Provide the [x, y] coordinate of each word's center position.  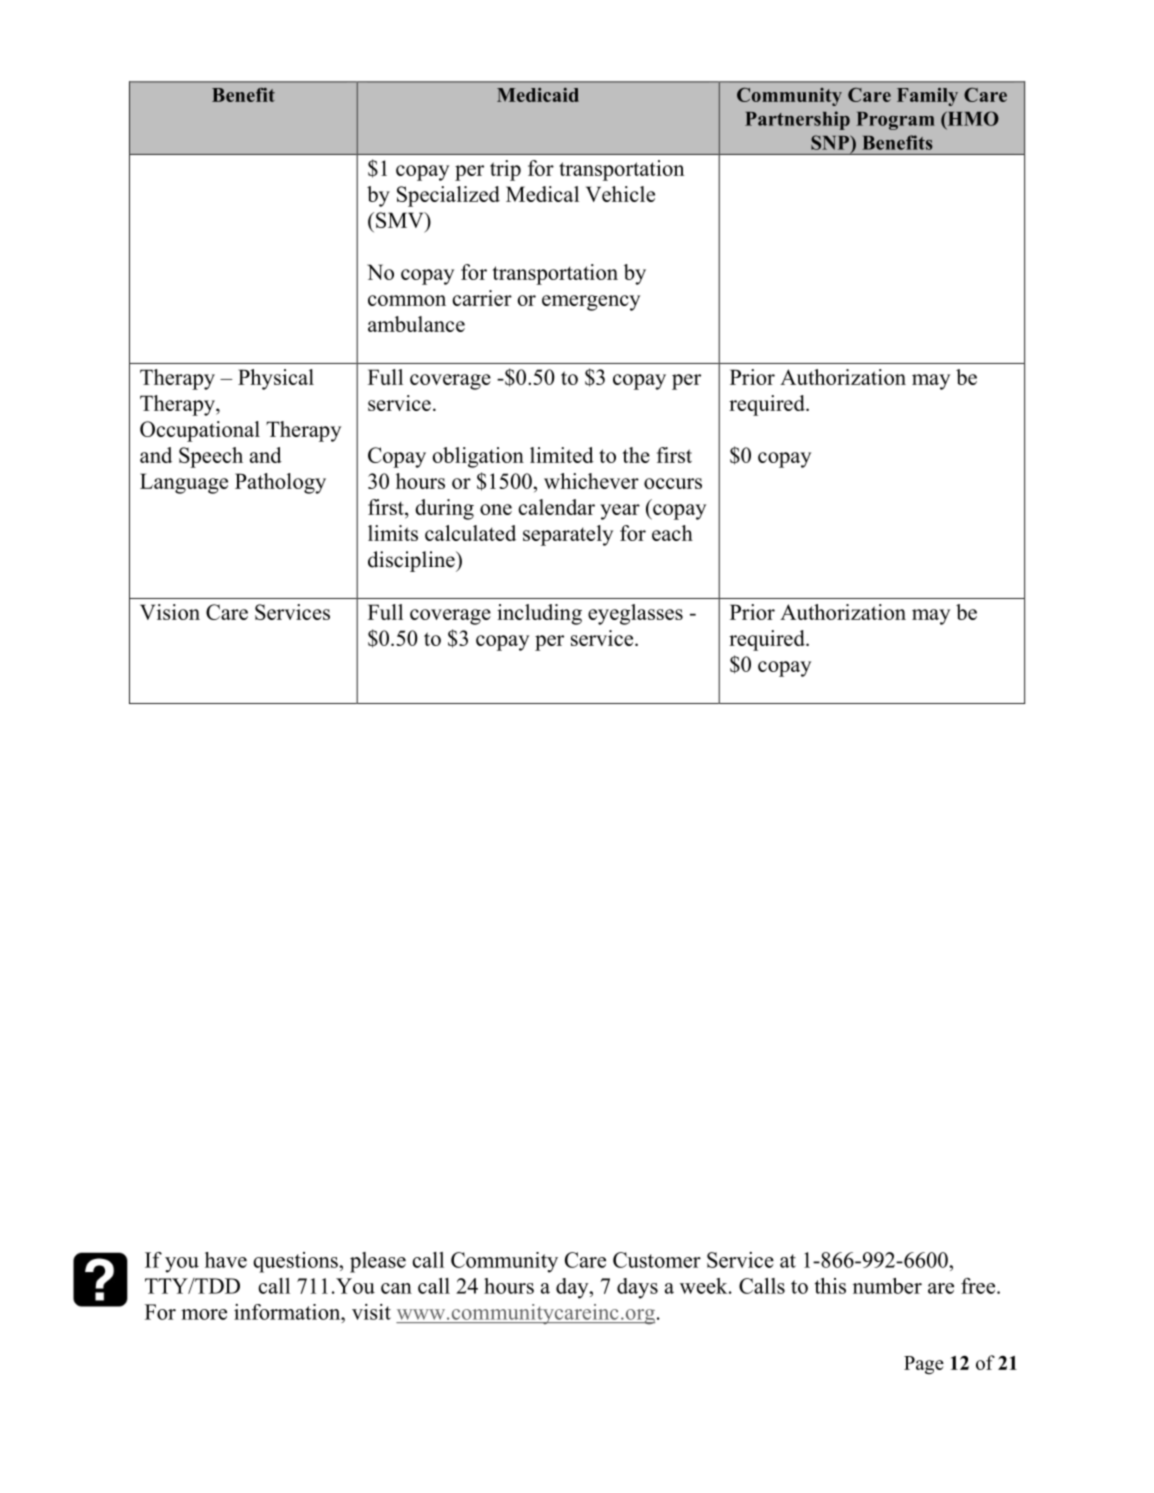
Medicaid [538, 95]
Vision [170, 612]
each [672, 533]
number [887, 1286]
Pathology [280, 483]
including [539, 614]
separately [568, 535]
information [288, 1312]
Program [895, 121]
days [637, 1288]
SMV [401, 220]
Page [924, 1365]
